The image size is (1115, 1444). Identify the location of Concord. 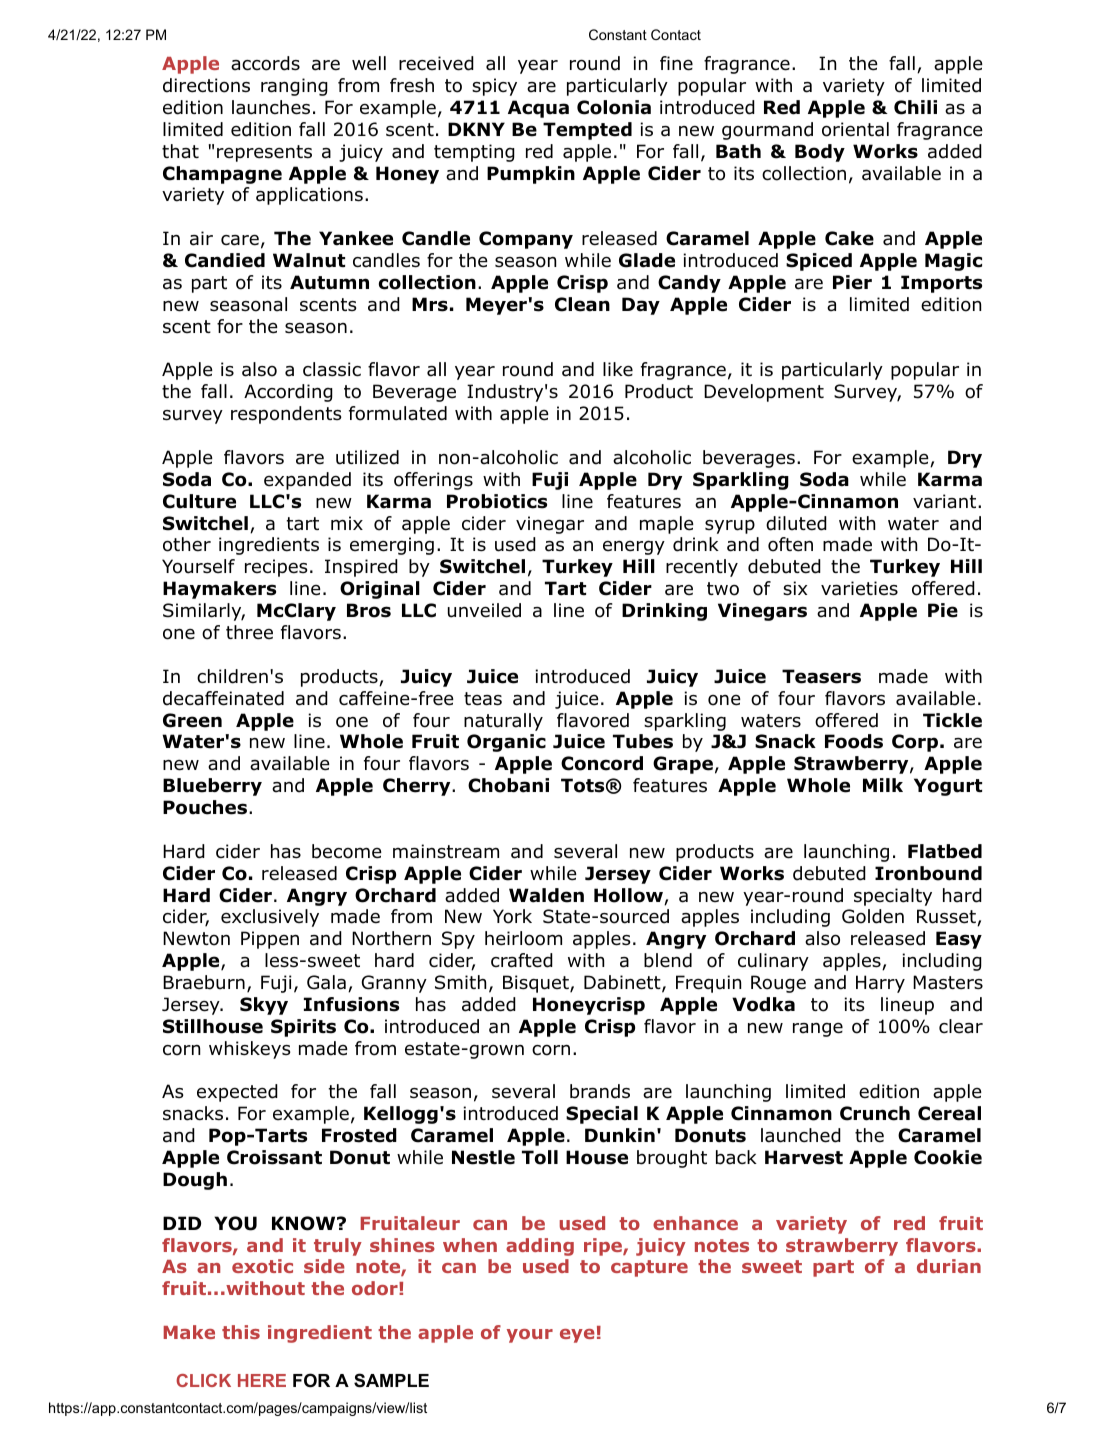
(602, 763).
